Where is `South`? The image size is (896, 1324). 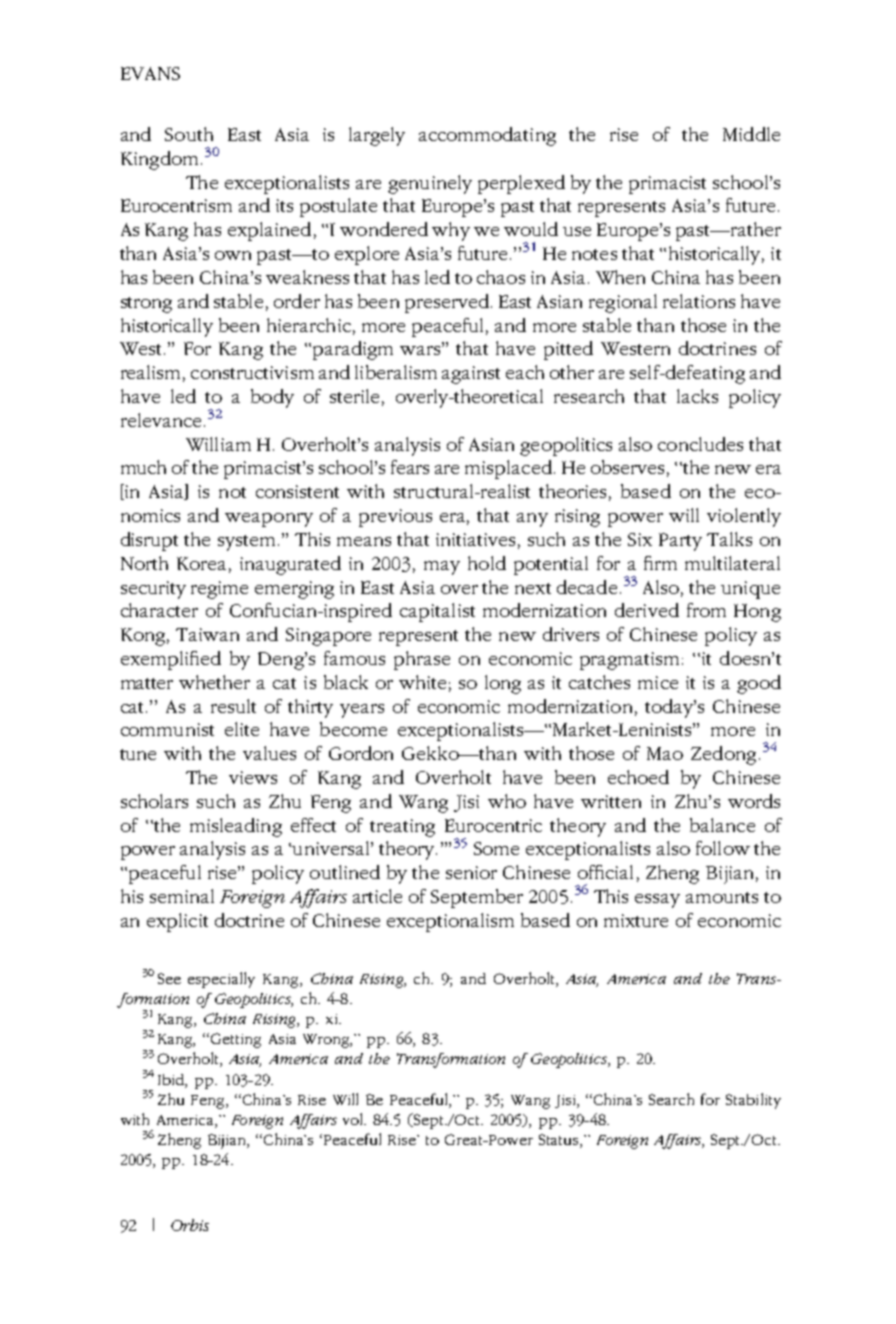
South is located at coordinates (189, 134).
